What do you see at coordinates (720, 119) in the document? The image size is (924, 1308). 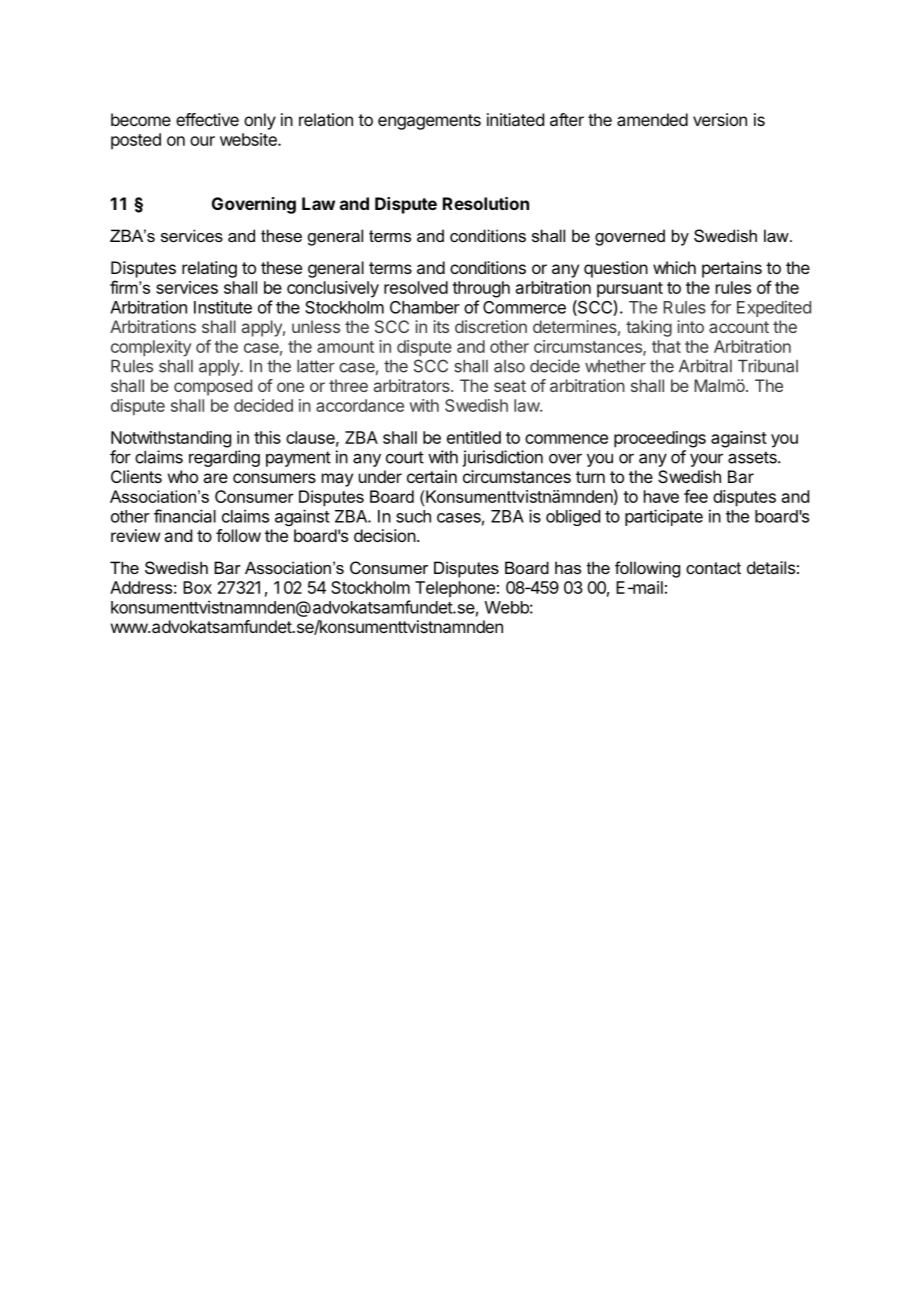 I see `version` at bounding box center [720, 119].
